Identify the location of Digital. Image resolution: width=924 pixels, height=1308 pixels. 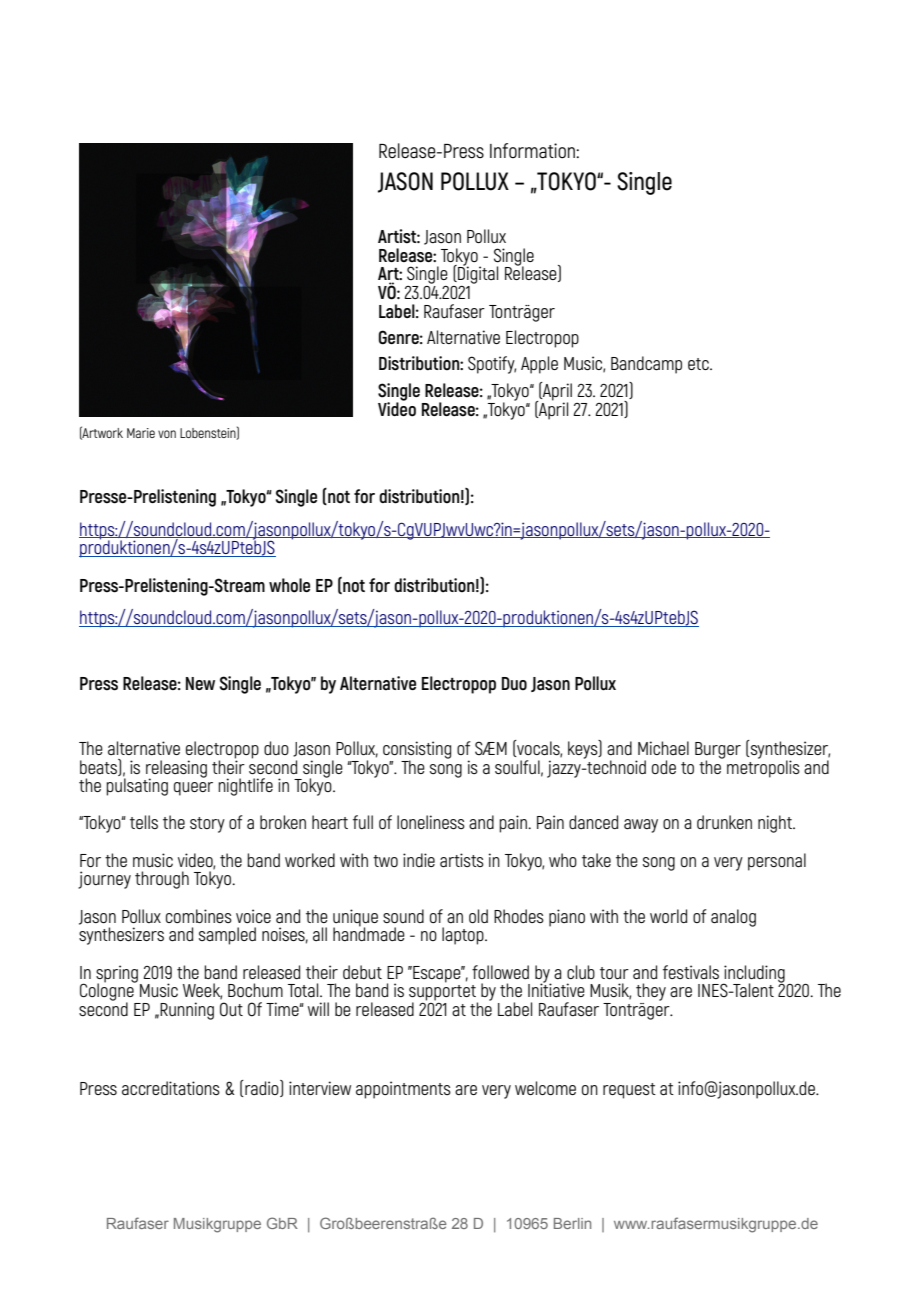
(477, 274).
